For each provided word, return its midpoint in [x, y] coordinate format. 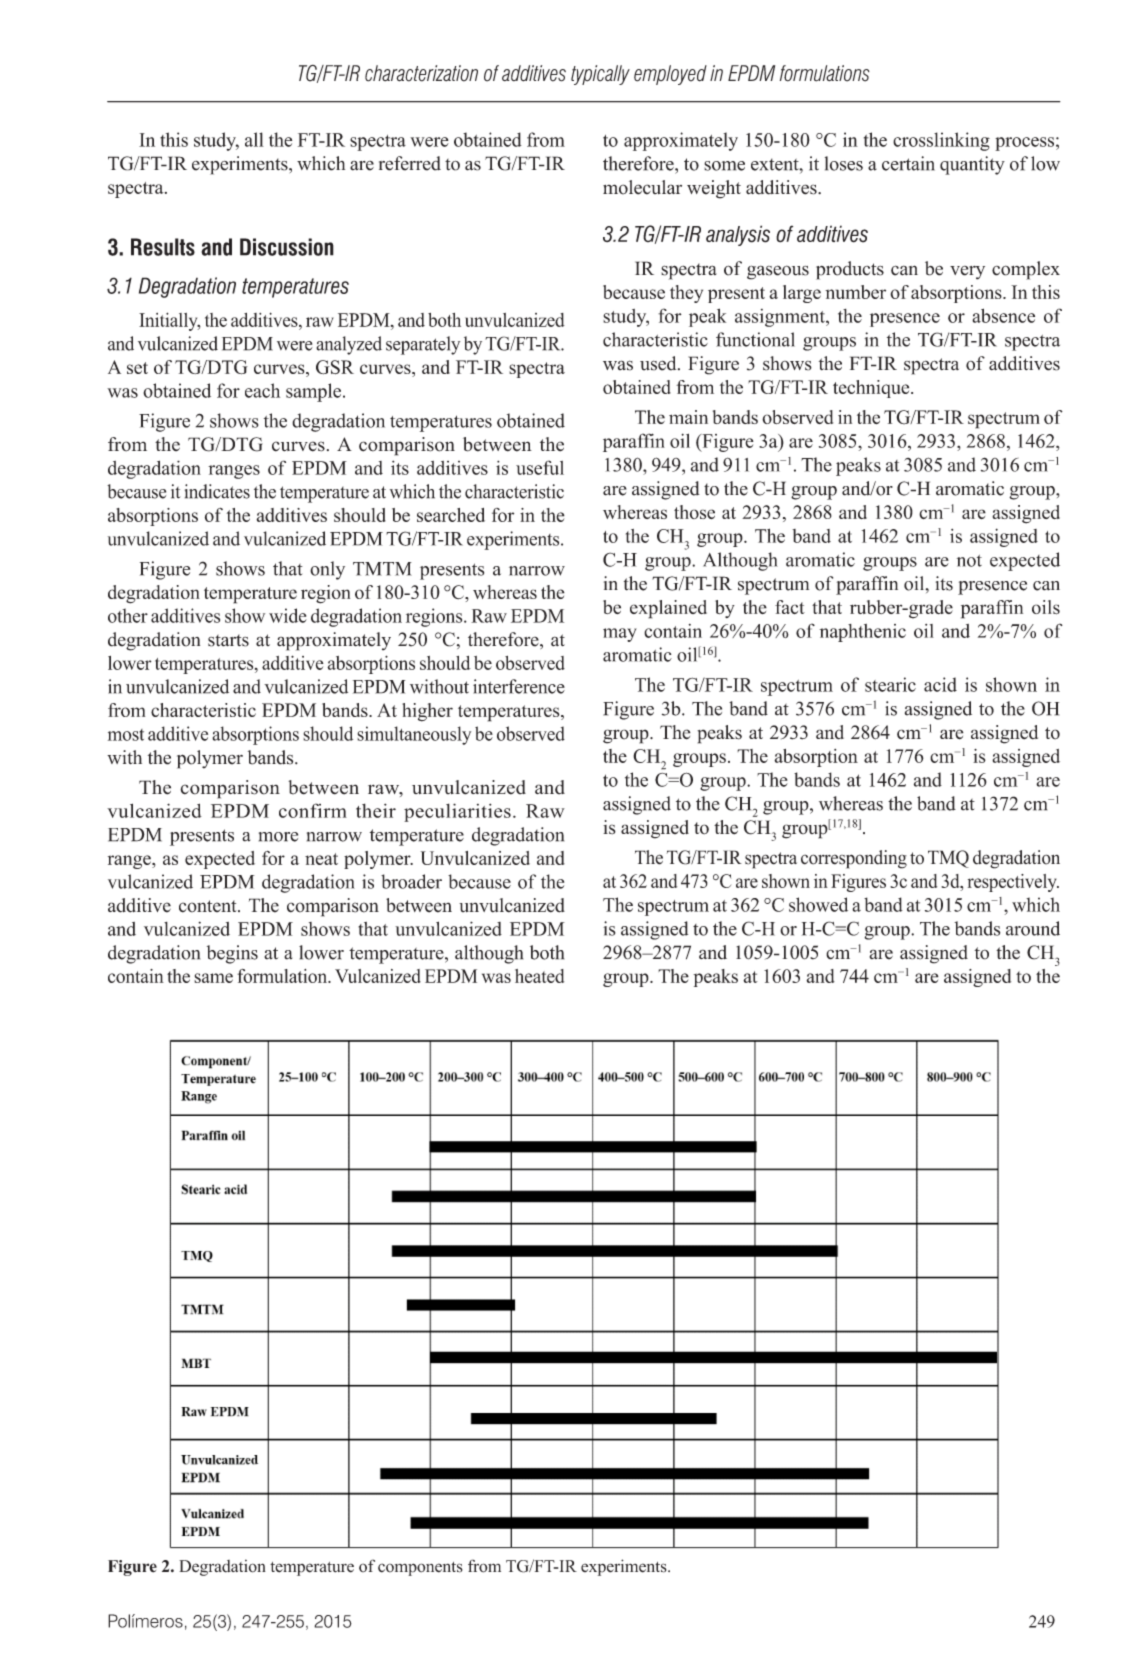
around [1033, 928]
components [420, 1569]
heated [539, 976]
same [213, 978]
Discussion [287, 247]
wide [288, 615]
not [969, 561]
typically [600, 75]
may [620, 635]
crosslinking [941, 141]
